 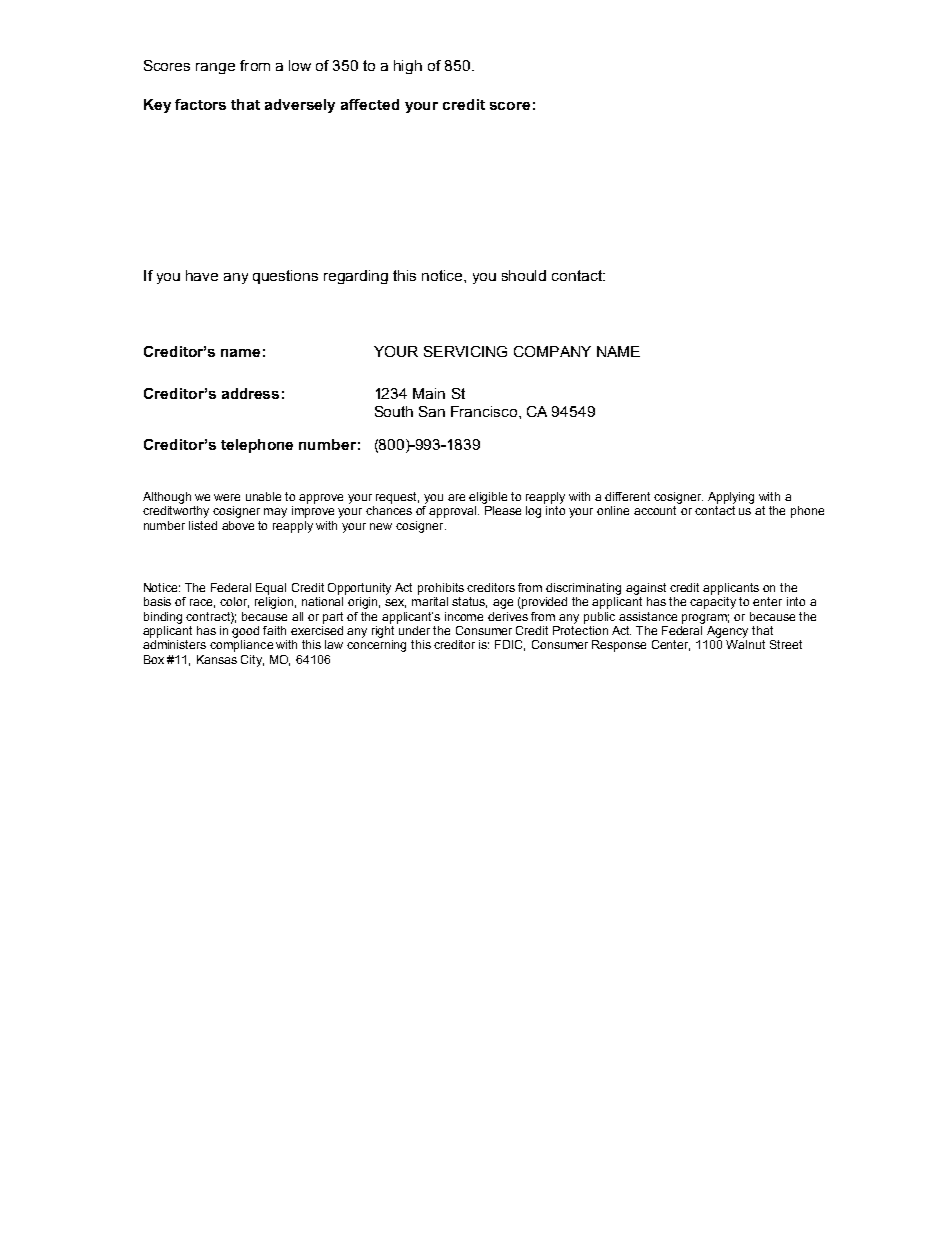 I want to click on compliance, so click(x=241, y=646).
